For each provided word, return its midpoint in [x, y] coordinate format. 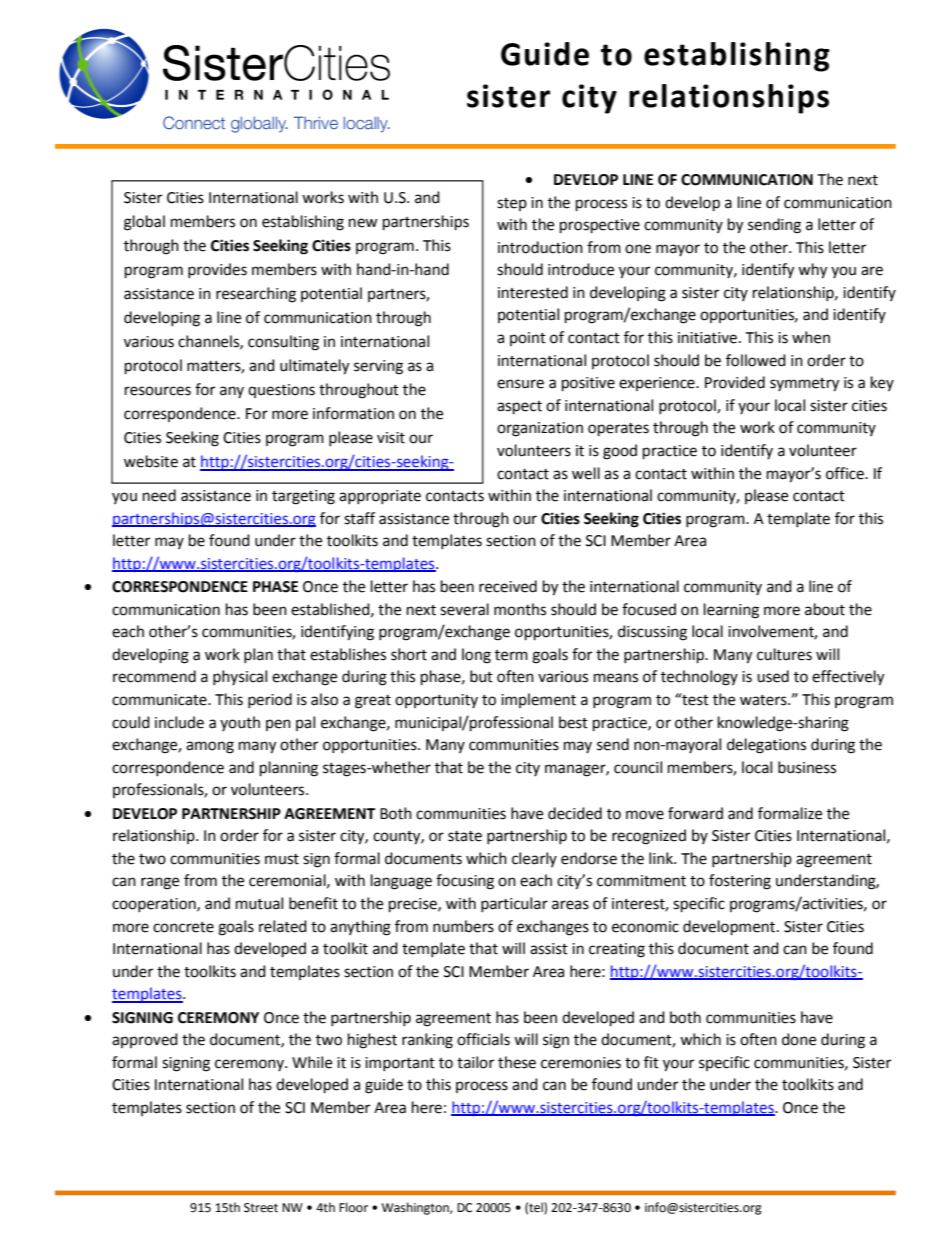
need [159, 495]
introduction [540, 247]
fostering [740, 882]
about [825, 609]
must [282, 859]
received [508, 586]
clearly [534, 859]
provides [217, 270]
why [812, 271]
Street [261, 1208]
